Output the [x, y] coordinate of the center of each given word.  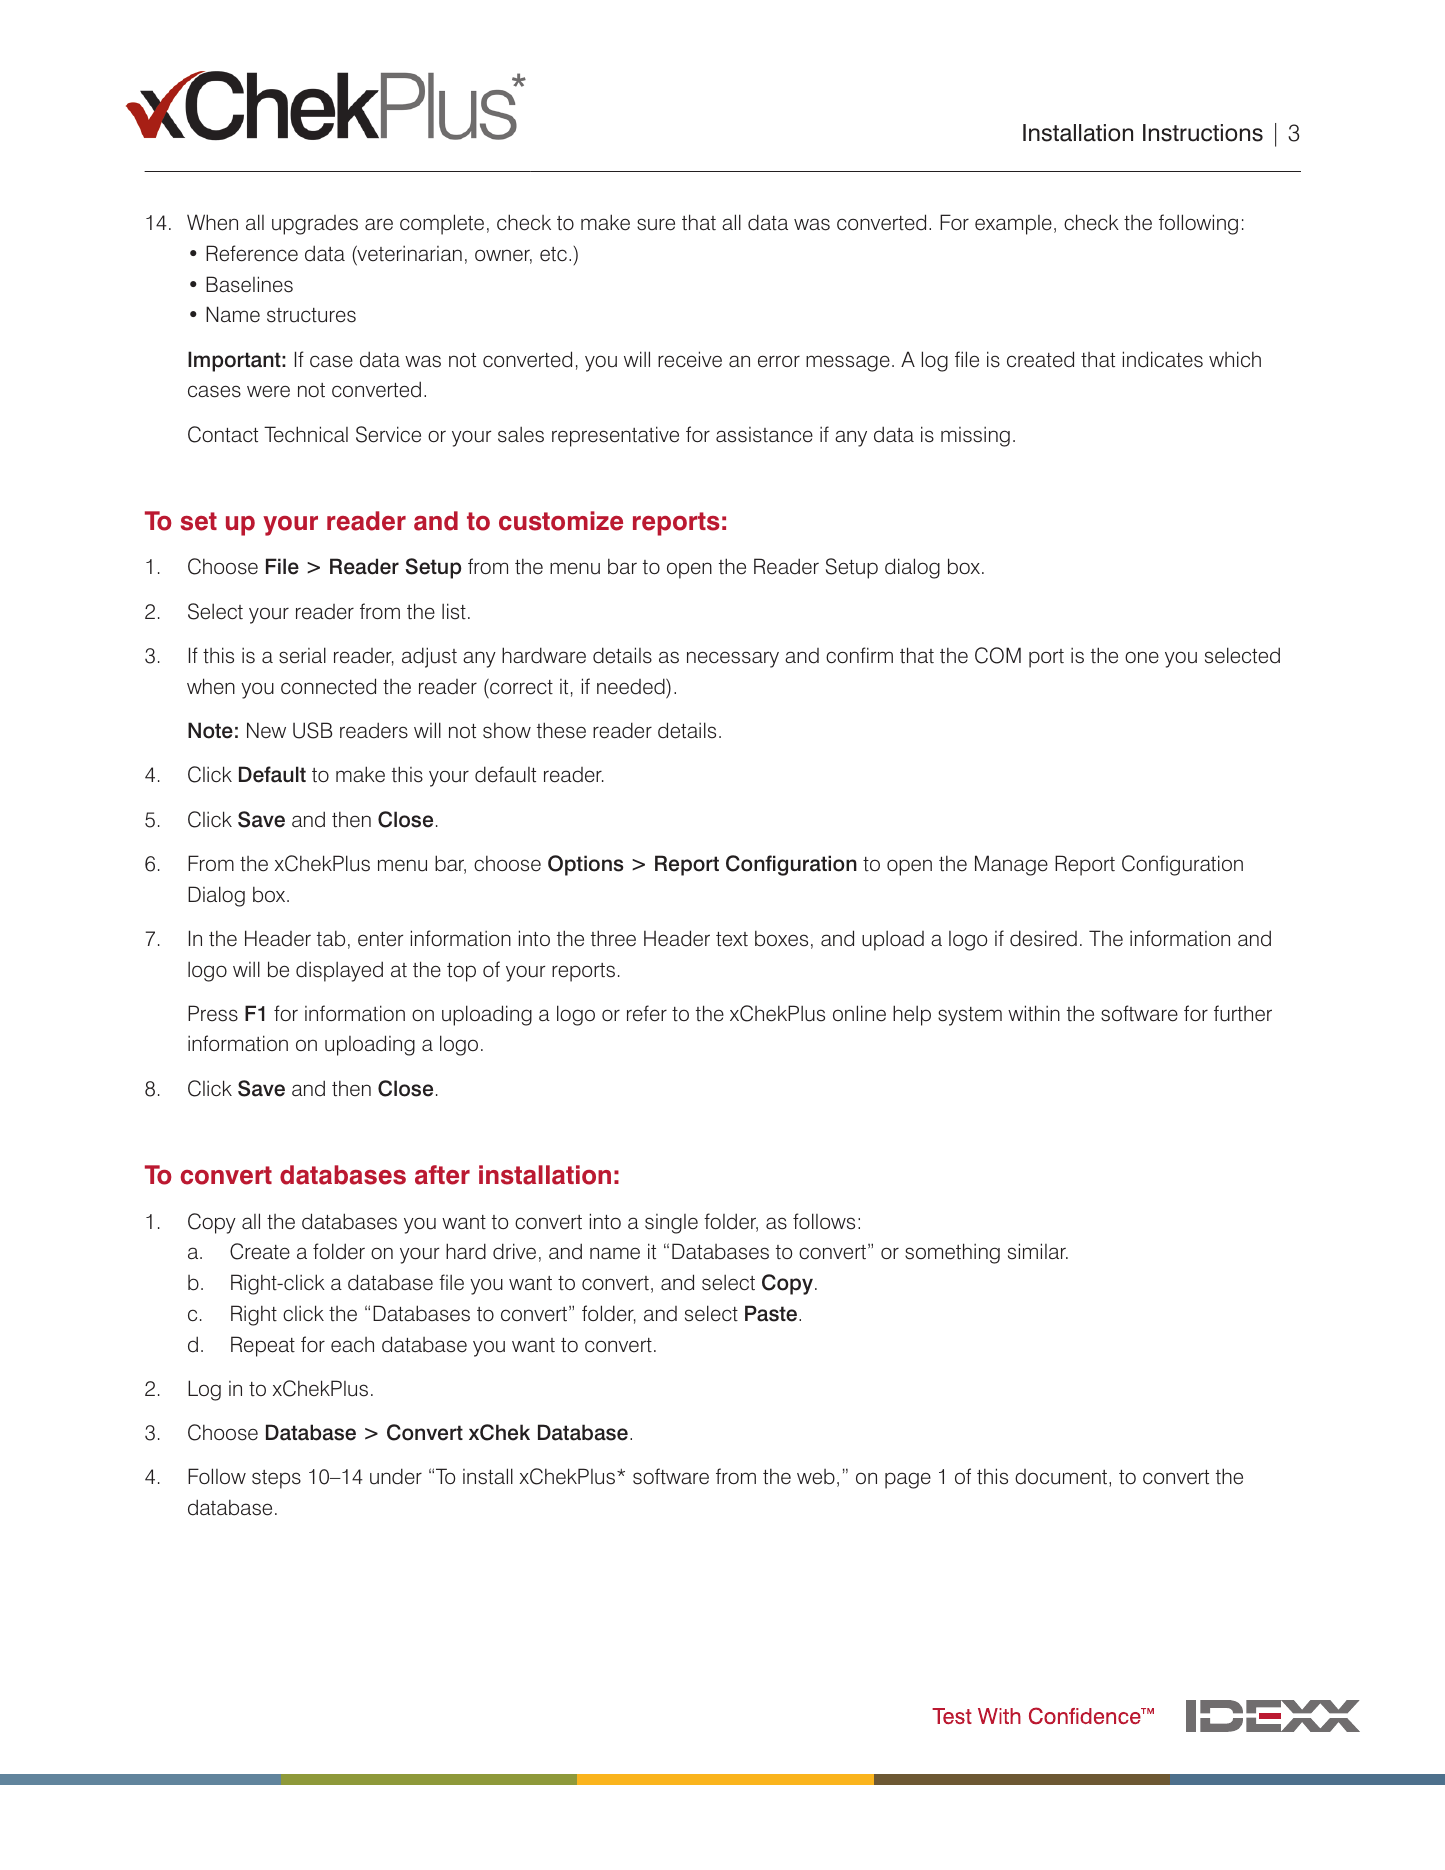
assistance [764, 435]
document [1062, 1478]
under [396, 1476]
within [1034, 1013]
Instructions [1203, 133]
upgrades [315, 225]
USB [312, 730]
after [442, 1175]
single [671, 1224]
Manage [1011, 865]
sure [656, 224]
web [816, 1477]
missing [975, 436]
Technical [306, 434]
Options [585, 865]
